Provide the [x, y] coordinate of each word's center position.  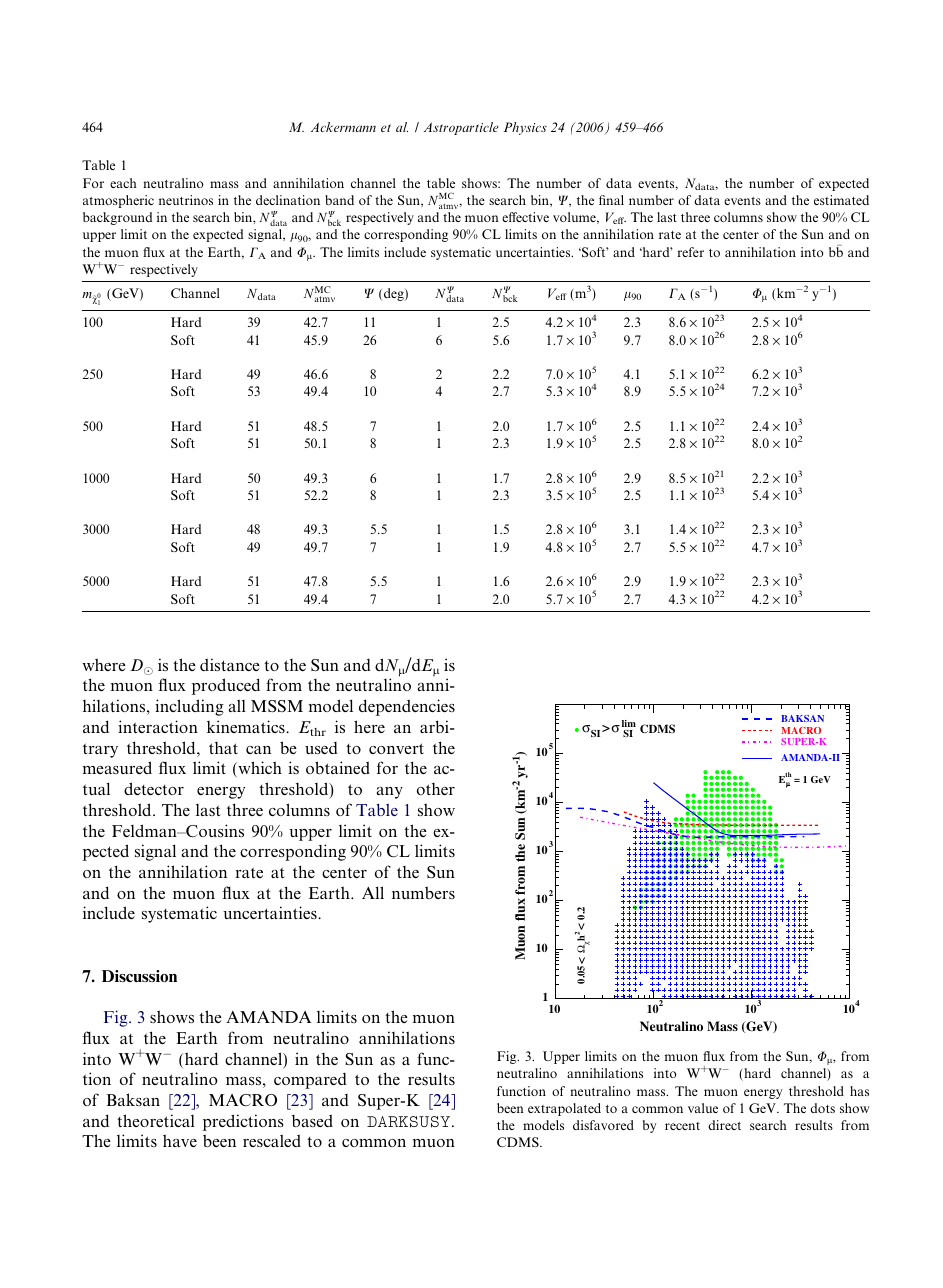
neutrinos [186, 200]
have [180, 1140]
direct [724, 1125]
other [436, 789]
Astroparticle [461, 128]
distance [230, 664]
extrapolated [564, 1109]
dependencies [407, 707]
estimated [841, 200]
